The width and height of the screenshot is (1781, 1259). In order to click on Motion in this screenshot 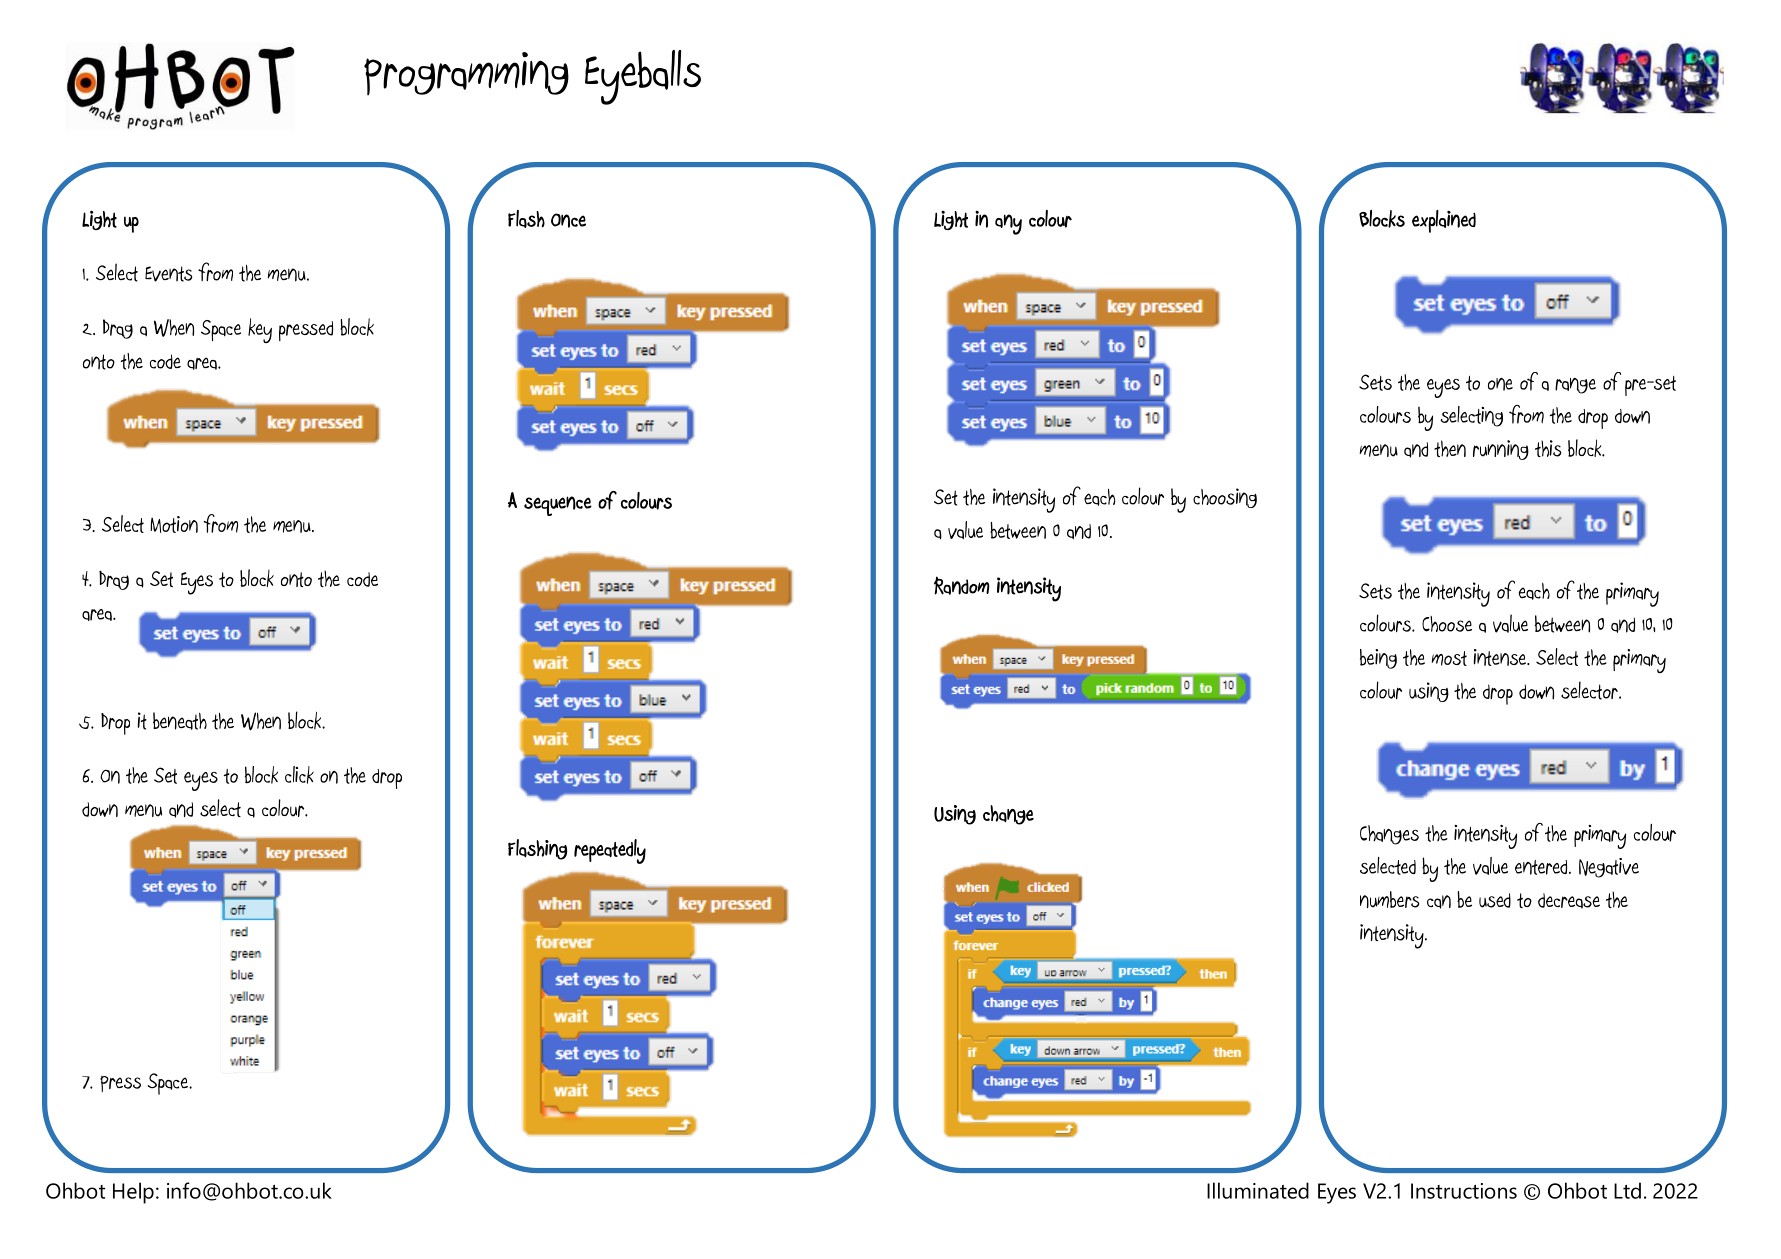, I will do `click(174, 524)`.
